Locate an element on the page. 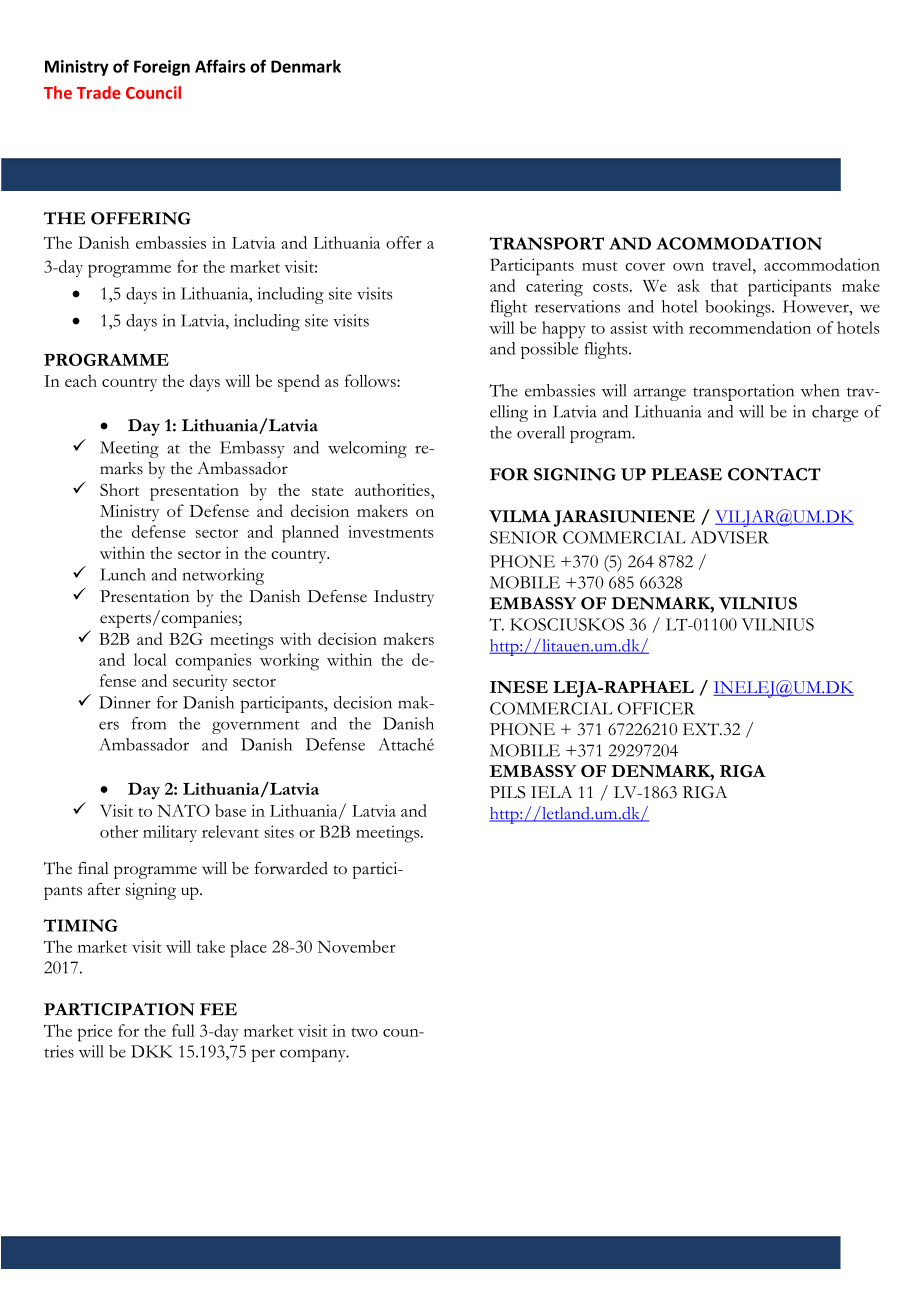  November is located at coordinates (356, 946).
